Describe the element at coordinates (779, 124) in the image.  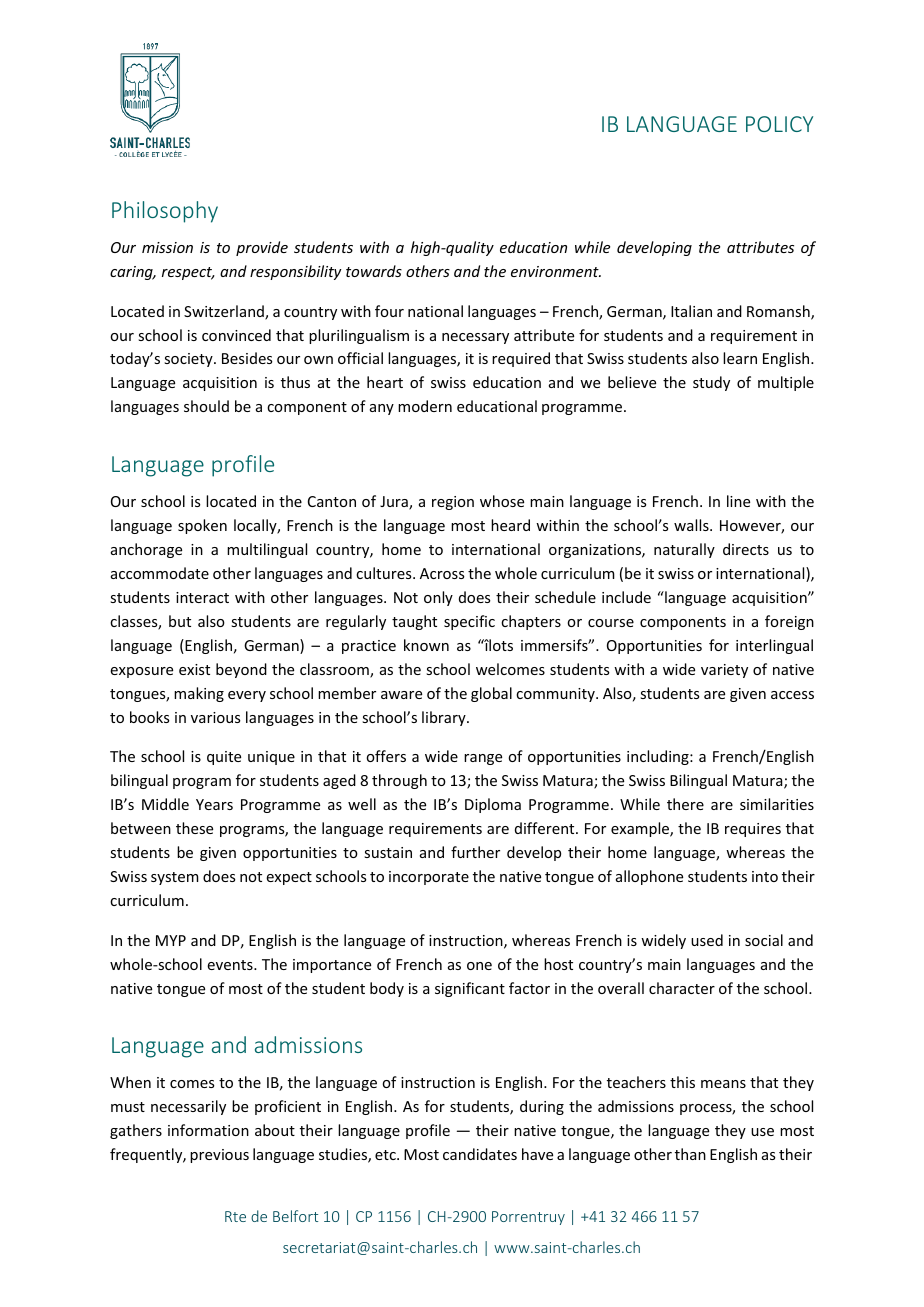
I see `POLICY` at that location.
